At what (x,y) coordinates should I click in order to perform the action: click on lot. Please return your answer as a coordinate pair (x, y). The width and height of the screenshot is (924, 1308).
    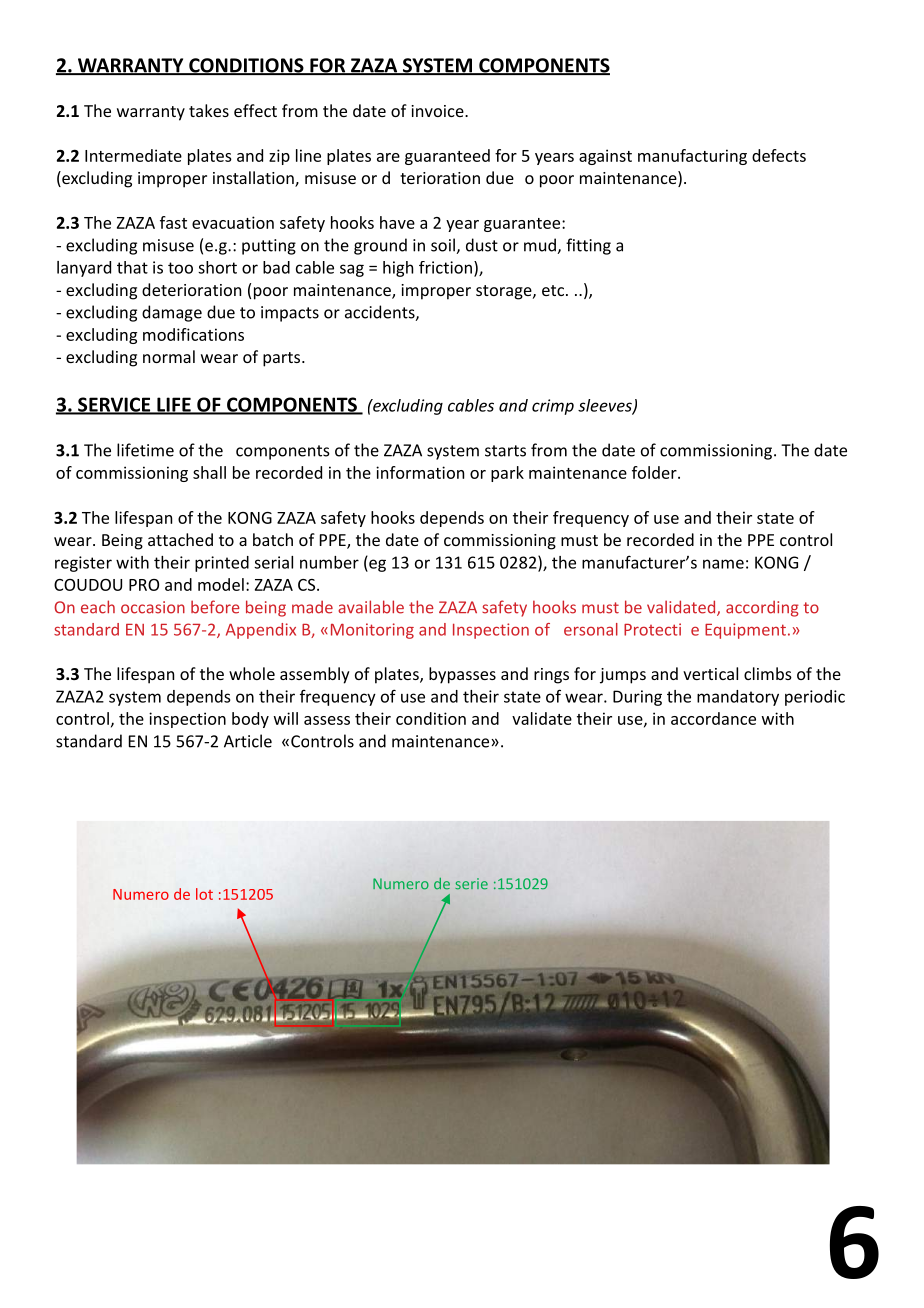
    Looking at the image, I should click on (204, 894).
